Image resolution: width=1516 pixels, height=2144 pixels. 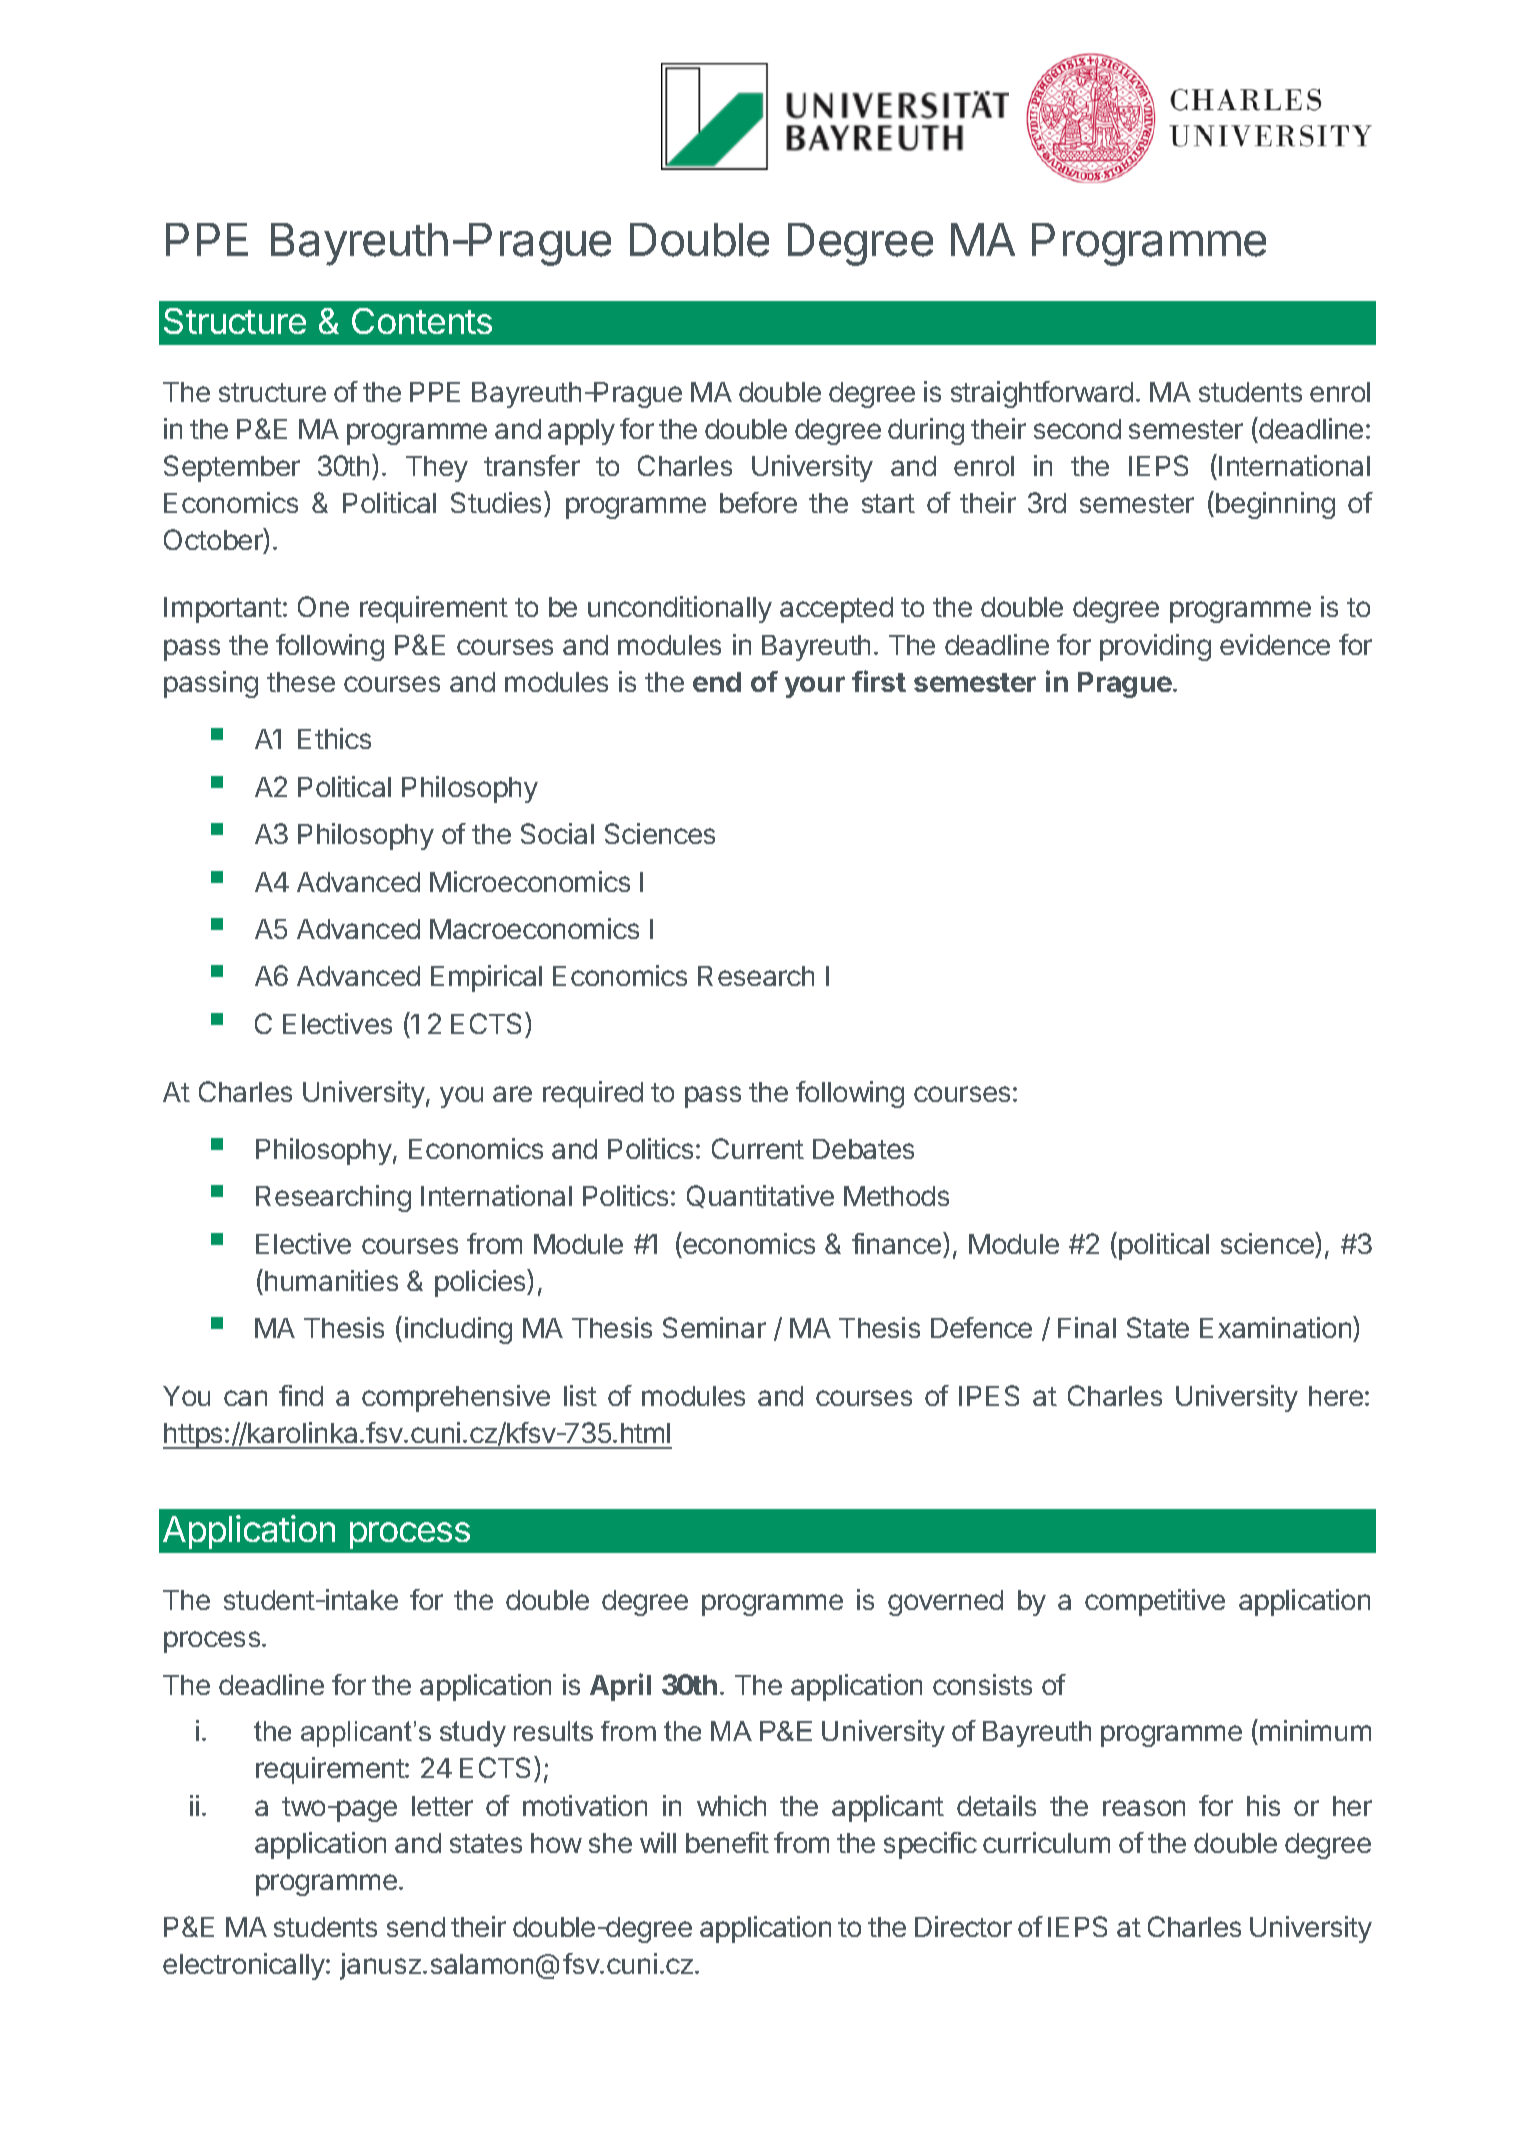 I want to click on Contents, so click(x=422, y=321).
